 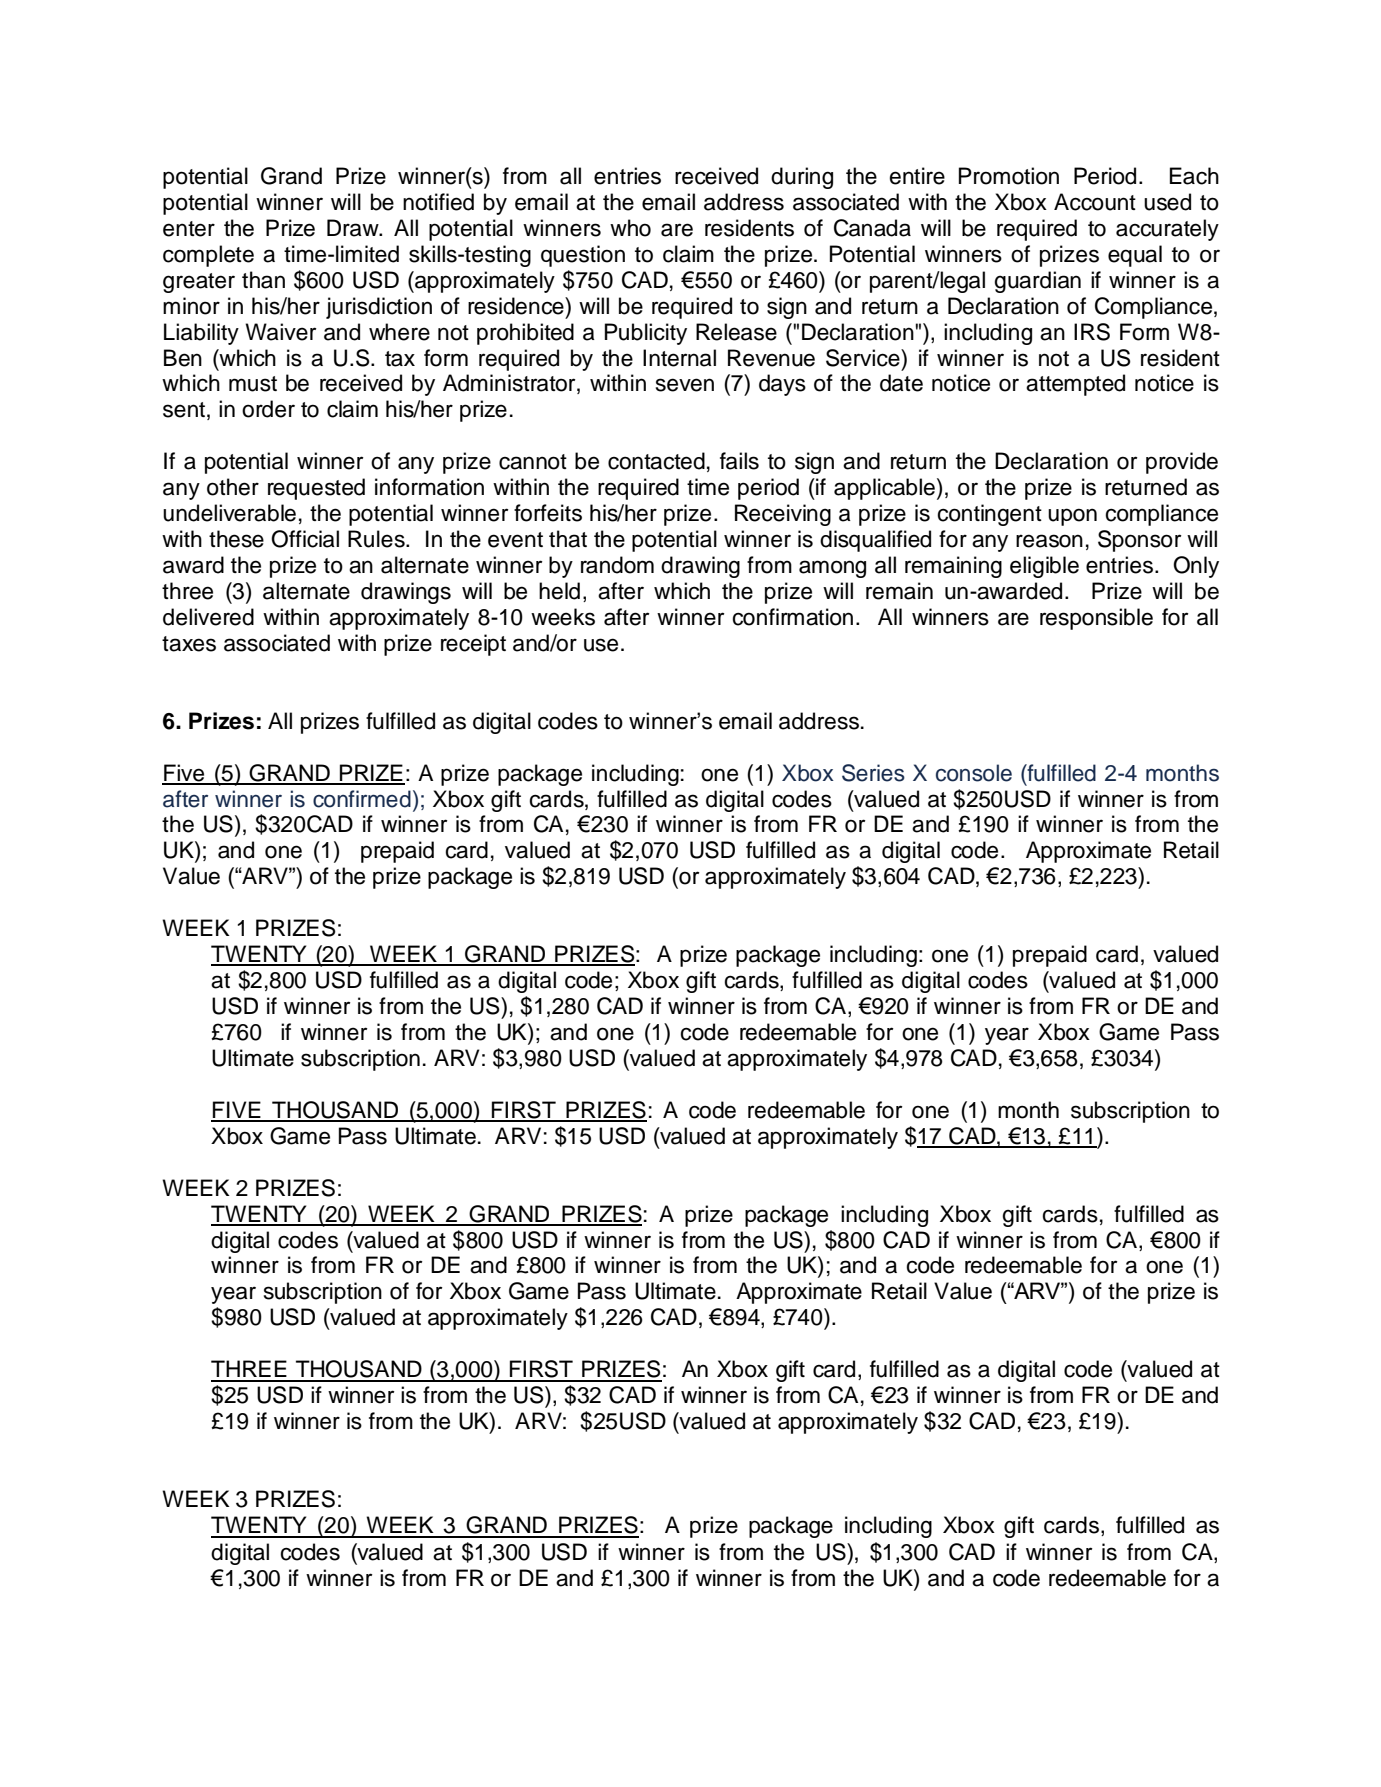 What do you see at coordinates (316, 489) in the document?
I see `requested` at bounding box center [316, 489].
